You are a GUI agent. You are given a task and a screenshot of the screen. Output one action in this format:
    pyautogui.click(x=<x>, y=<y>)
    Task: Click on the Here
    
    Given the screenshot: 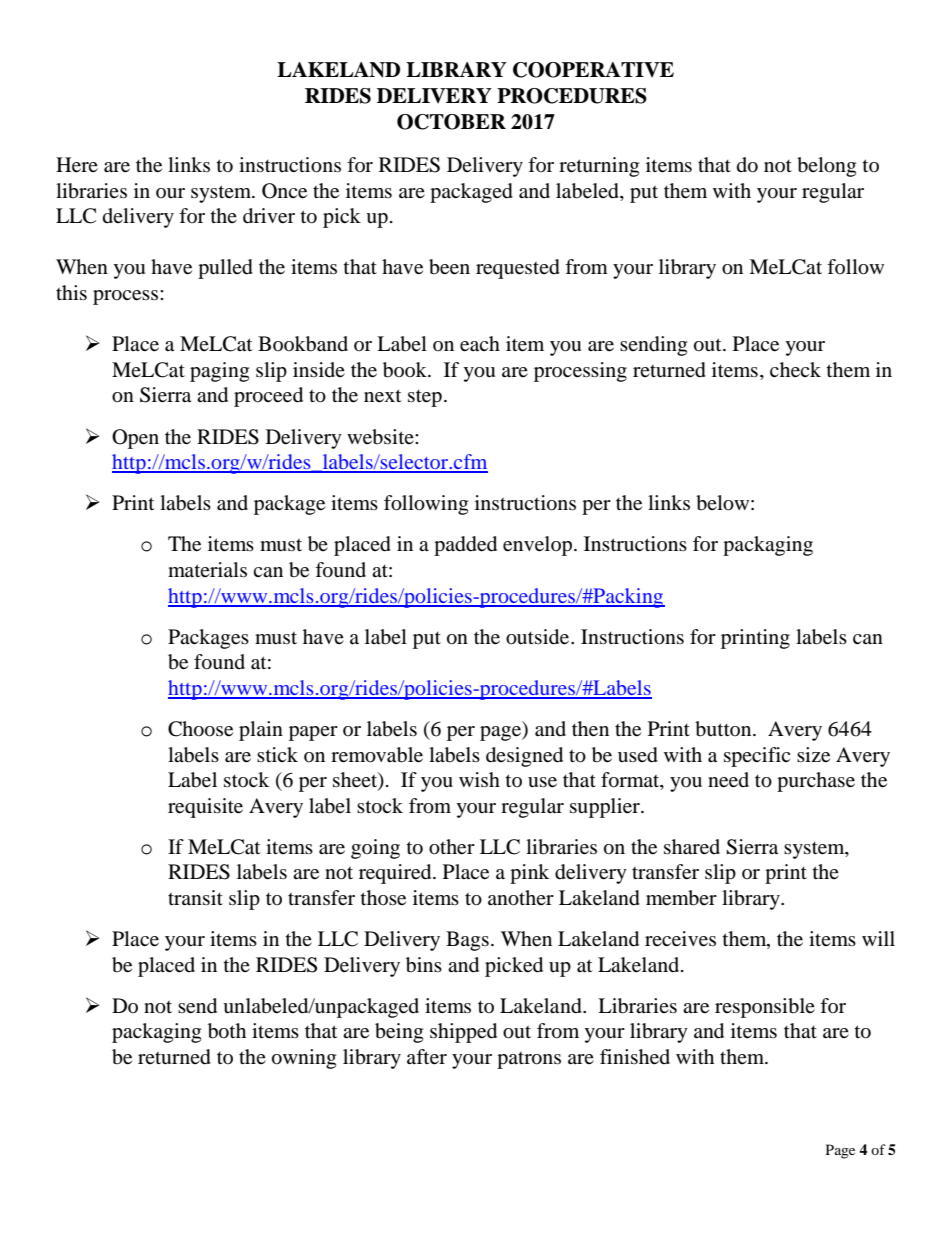 What is the action you would take?
    pyautogui.click(x=77, y=165)
